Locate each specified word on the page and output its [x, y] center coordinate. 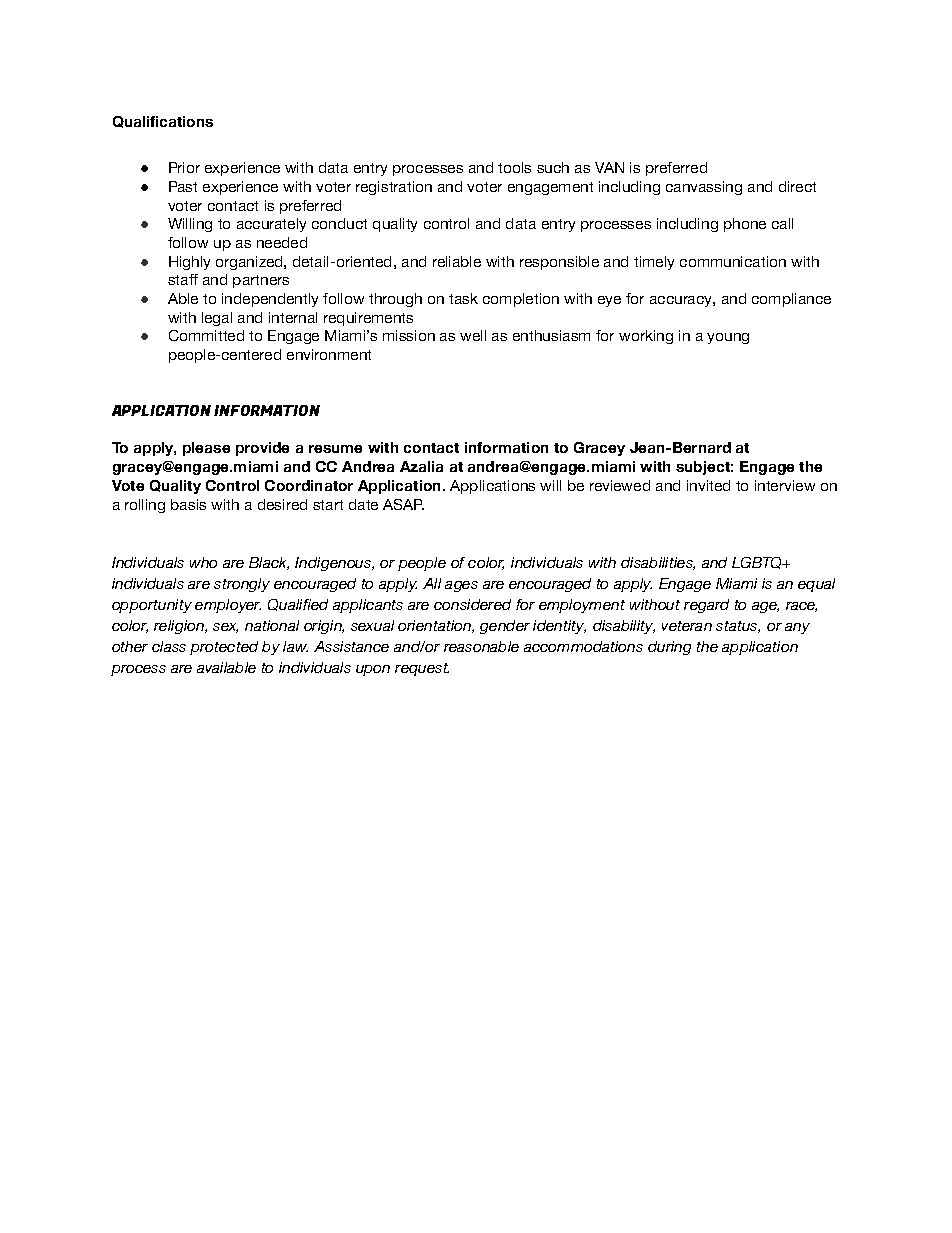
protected [224, 648]
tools [514, 167]
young [728, 338]
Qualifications [163, 122]
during [669, 648]
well [473, 335]
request [422, 669]
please [206, 449]
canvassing [704, 188]
